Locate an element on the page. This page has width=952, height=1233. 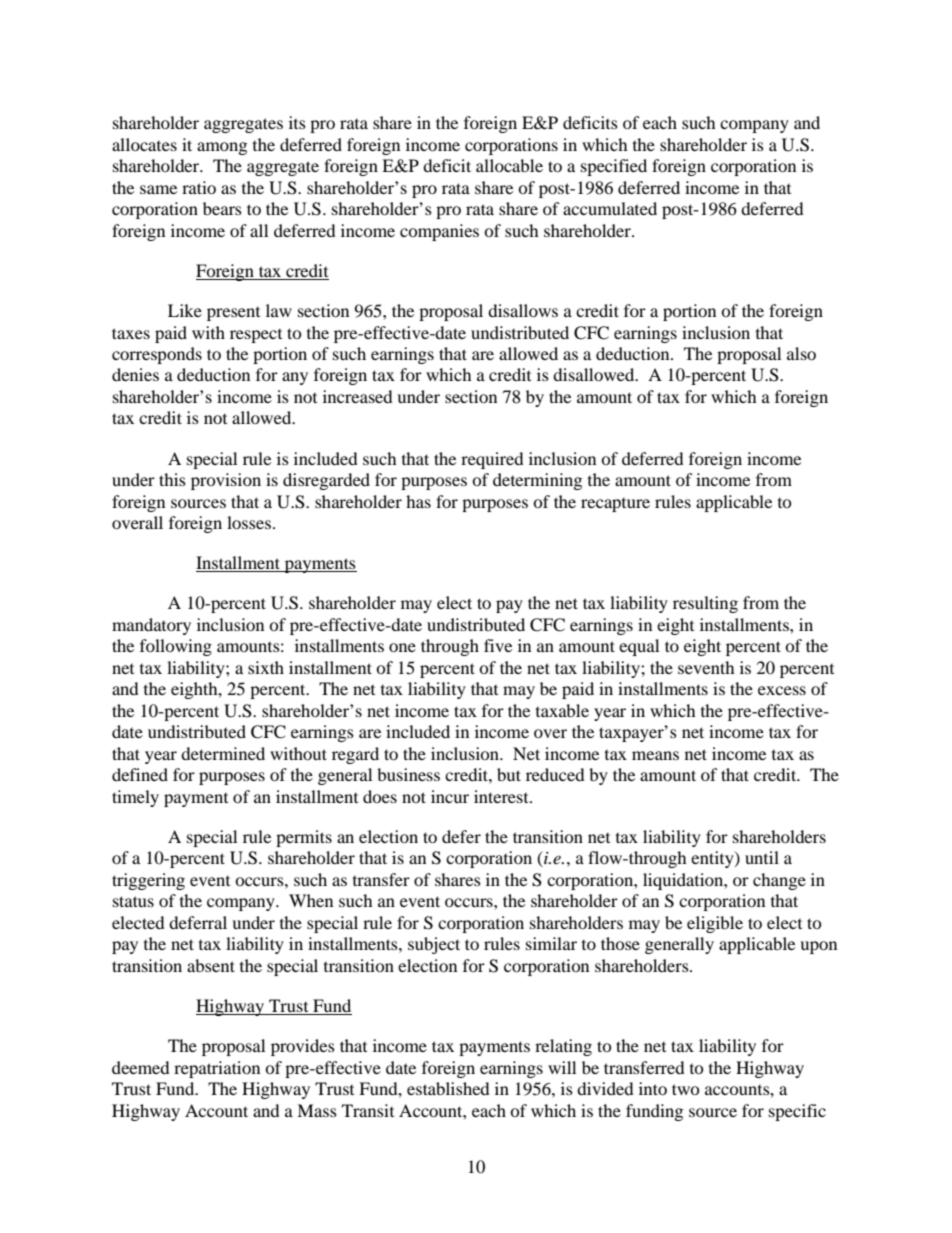
companies is located at coordinates (439, 232).
